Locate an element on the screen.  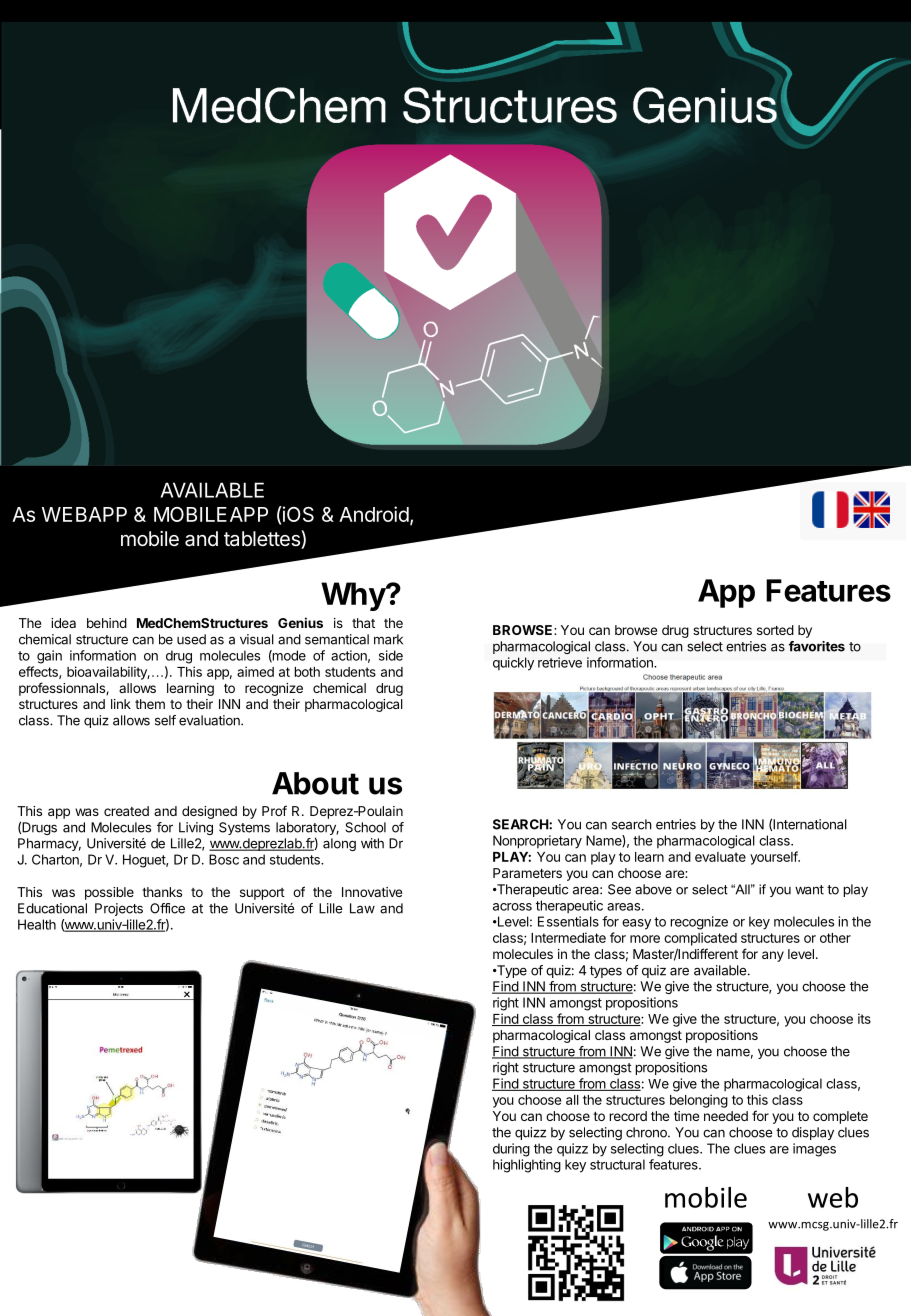
WEBAPP is located at coordinates (84, 514).
